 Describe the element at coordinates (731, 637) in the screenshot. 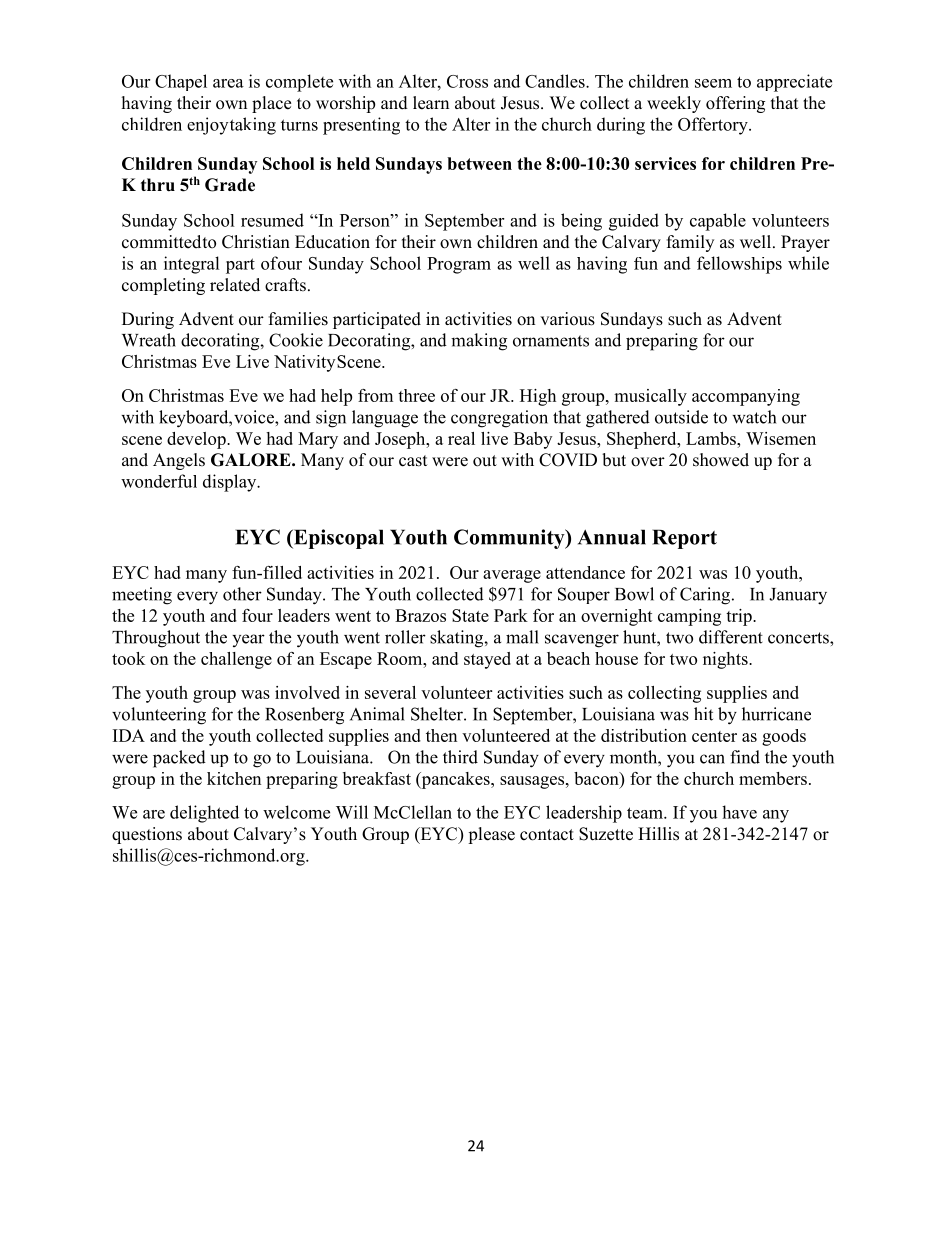

I see `different` at that location.
